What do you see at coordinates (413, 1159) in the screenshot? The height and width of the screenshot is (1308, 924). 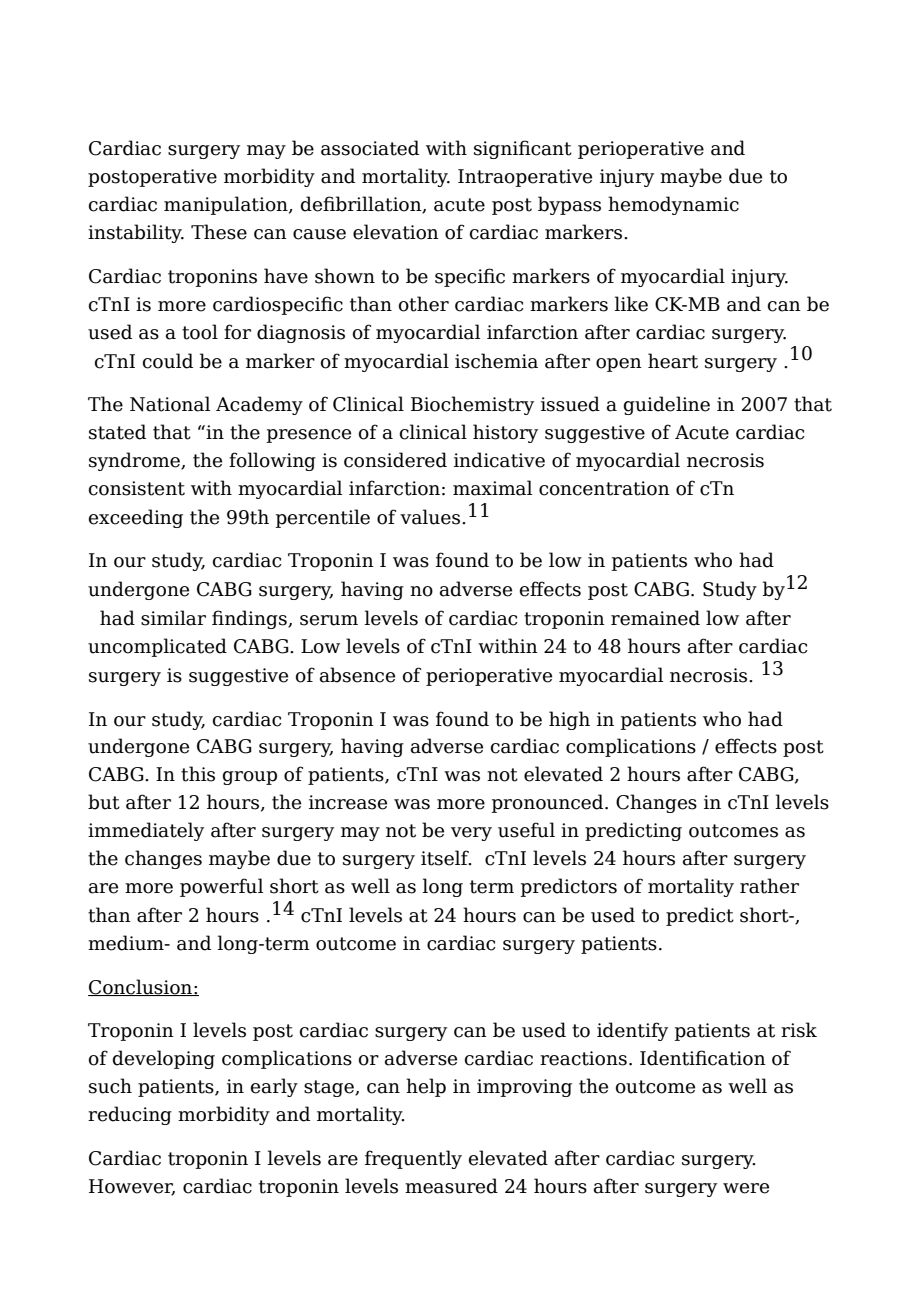 I see `frequently` at bounding box center [413, 1159].
